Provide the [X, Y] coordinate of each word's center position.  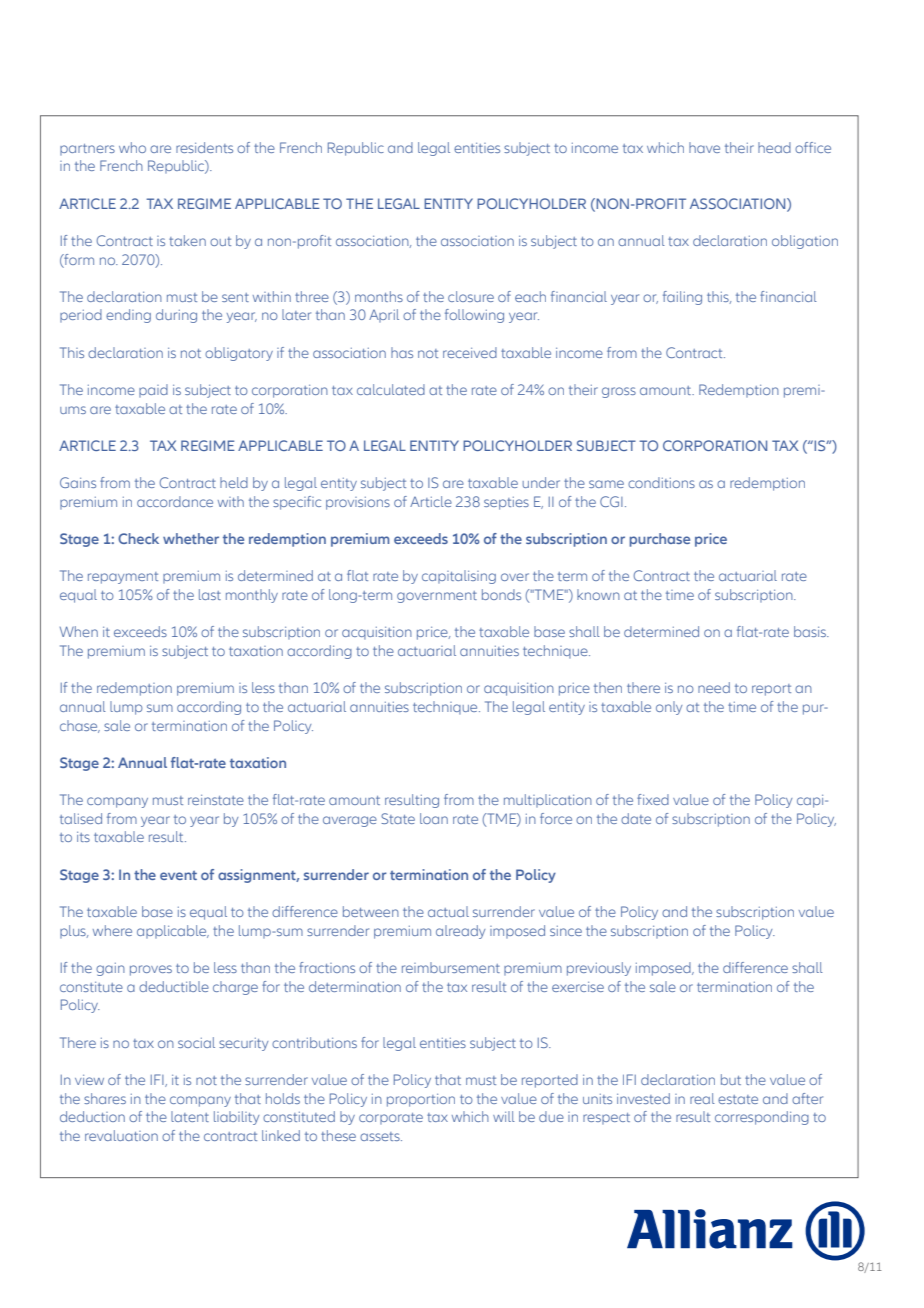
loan [434, 818]
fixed [653, 799]
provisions [358, 503]
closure [471, 296]
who [132, 147]
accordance [175, 501]
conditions [661, 482]
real [702, 1098]
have [704, 147]
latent [190, 1116]
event [178, 875]
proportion [421, 1100]
